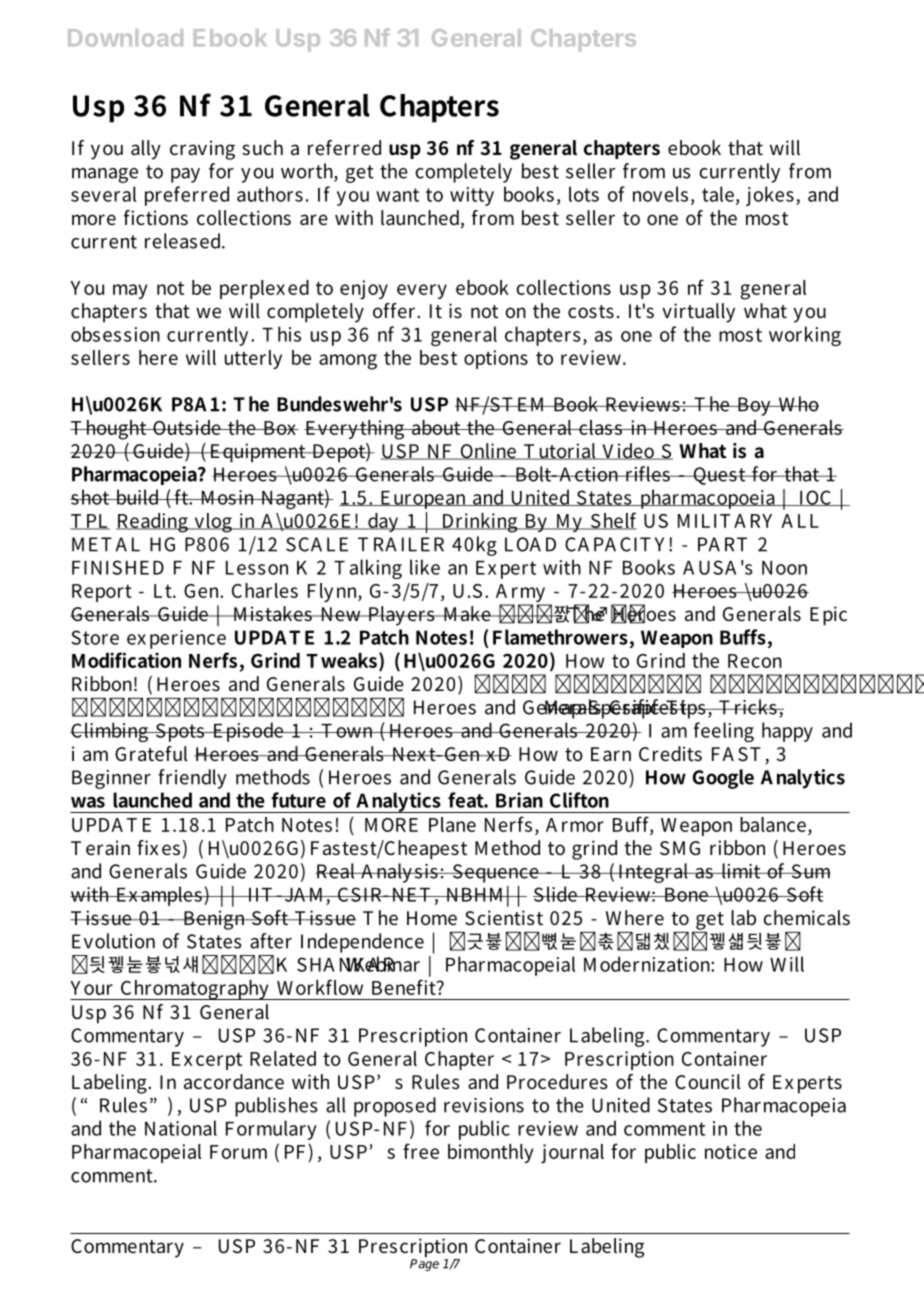 Image resolution: width=924 pixels, height=1308 pixels. I want to click on Spots, so click(179, 732).
